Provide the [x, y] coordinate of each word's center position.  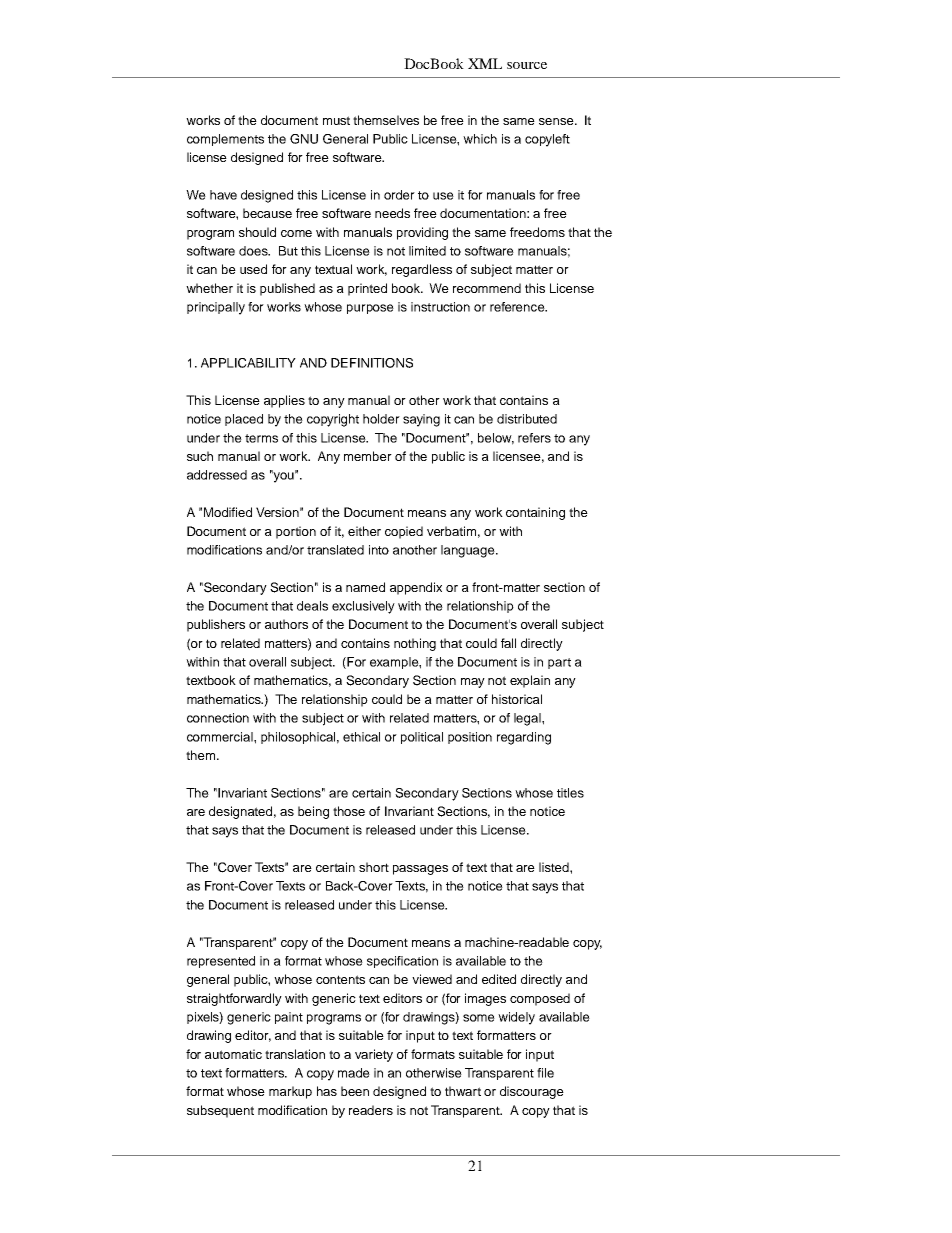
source [527, 65]
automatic [233, 1054]
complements [225, 140]
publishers [216, 625]
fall [508, 643]
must [336, 120]
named [365, 587]
